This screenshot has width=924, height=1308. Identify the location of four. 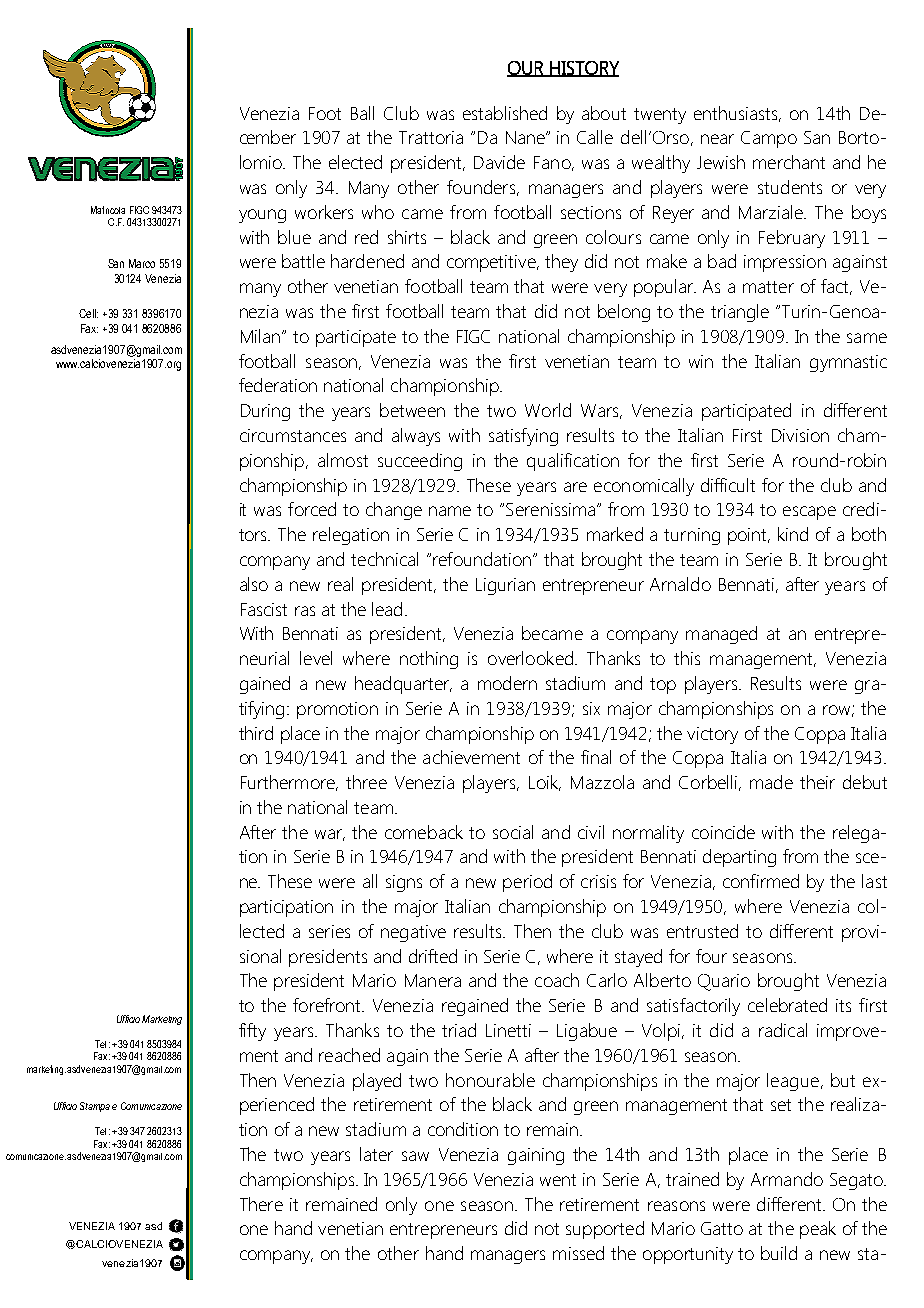
(711, 956).
